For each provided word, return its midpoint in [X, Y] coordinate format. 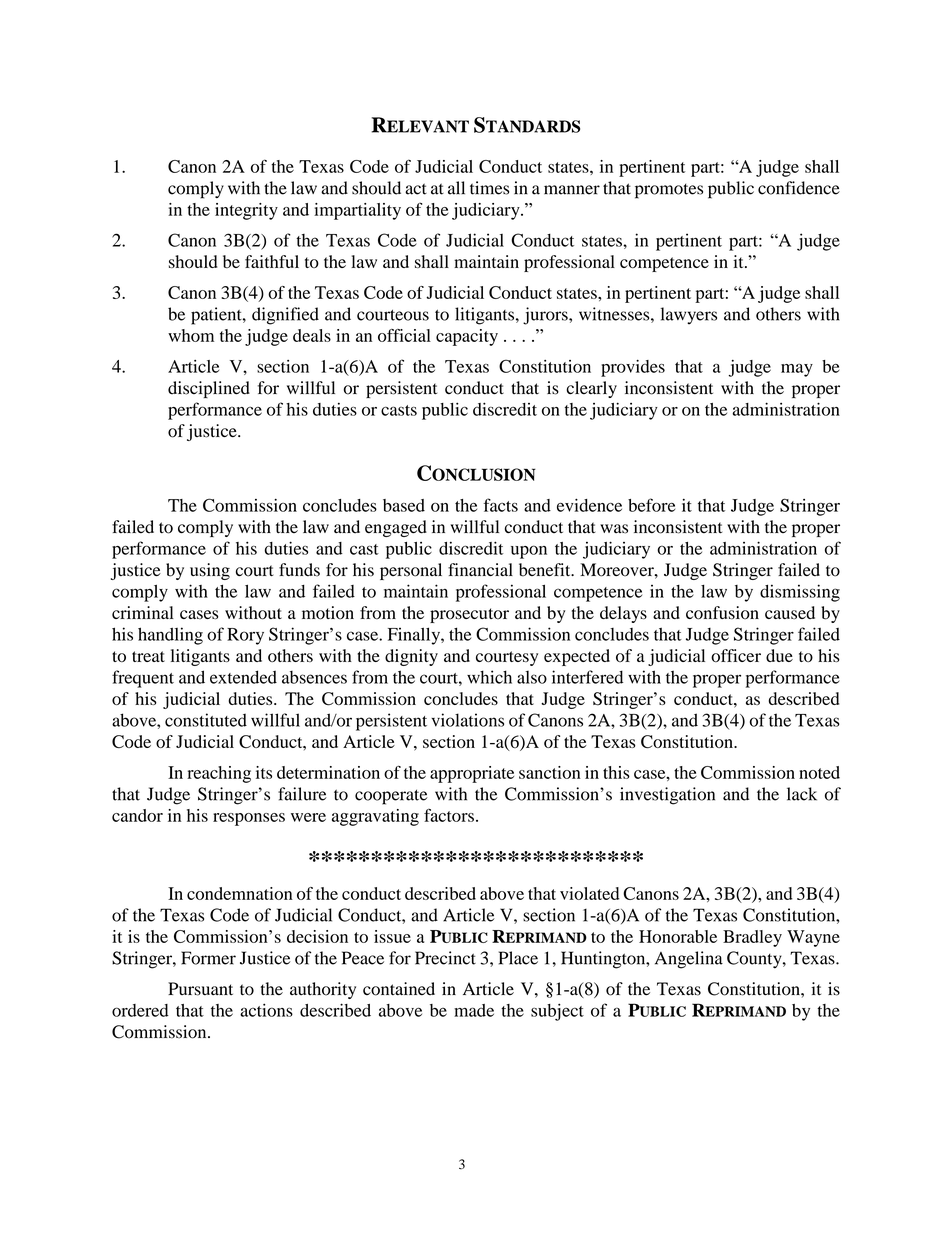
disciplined [209, 389]
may [797, 370]
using [210, 571]
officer [736, 655]
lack [802, 794]
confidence [799, 188]
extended [243, 677]
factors [449, 815]
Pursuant [200, 989]
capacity [467, 337]
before [651, 505]
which [489, 677]
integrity [246, 211]
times [489, 188]
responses [249, 819]
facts [500, 505]
